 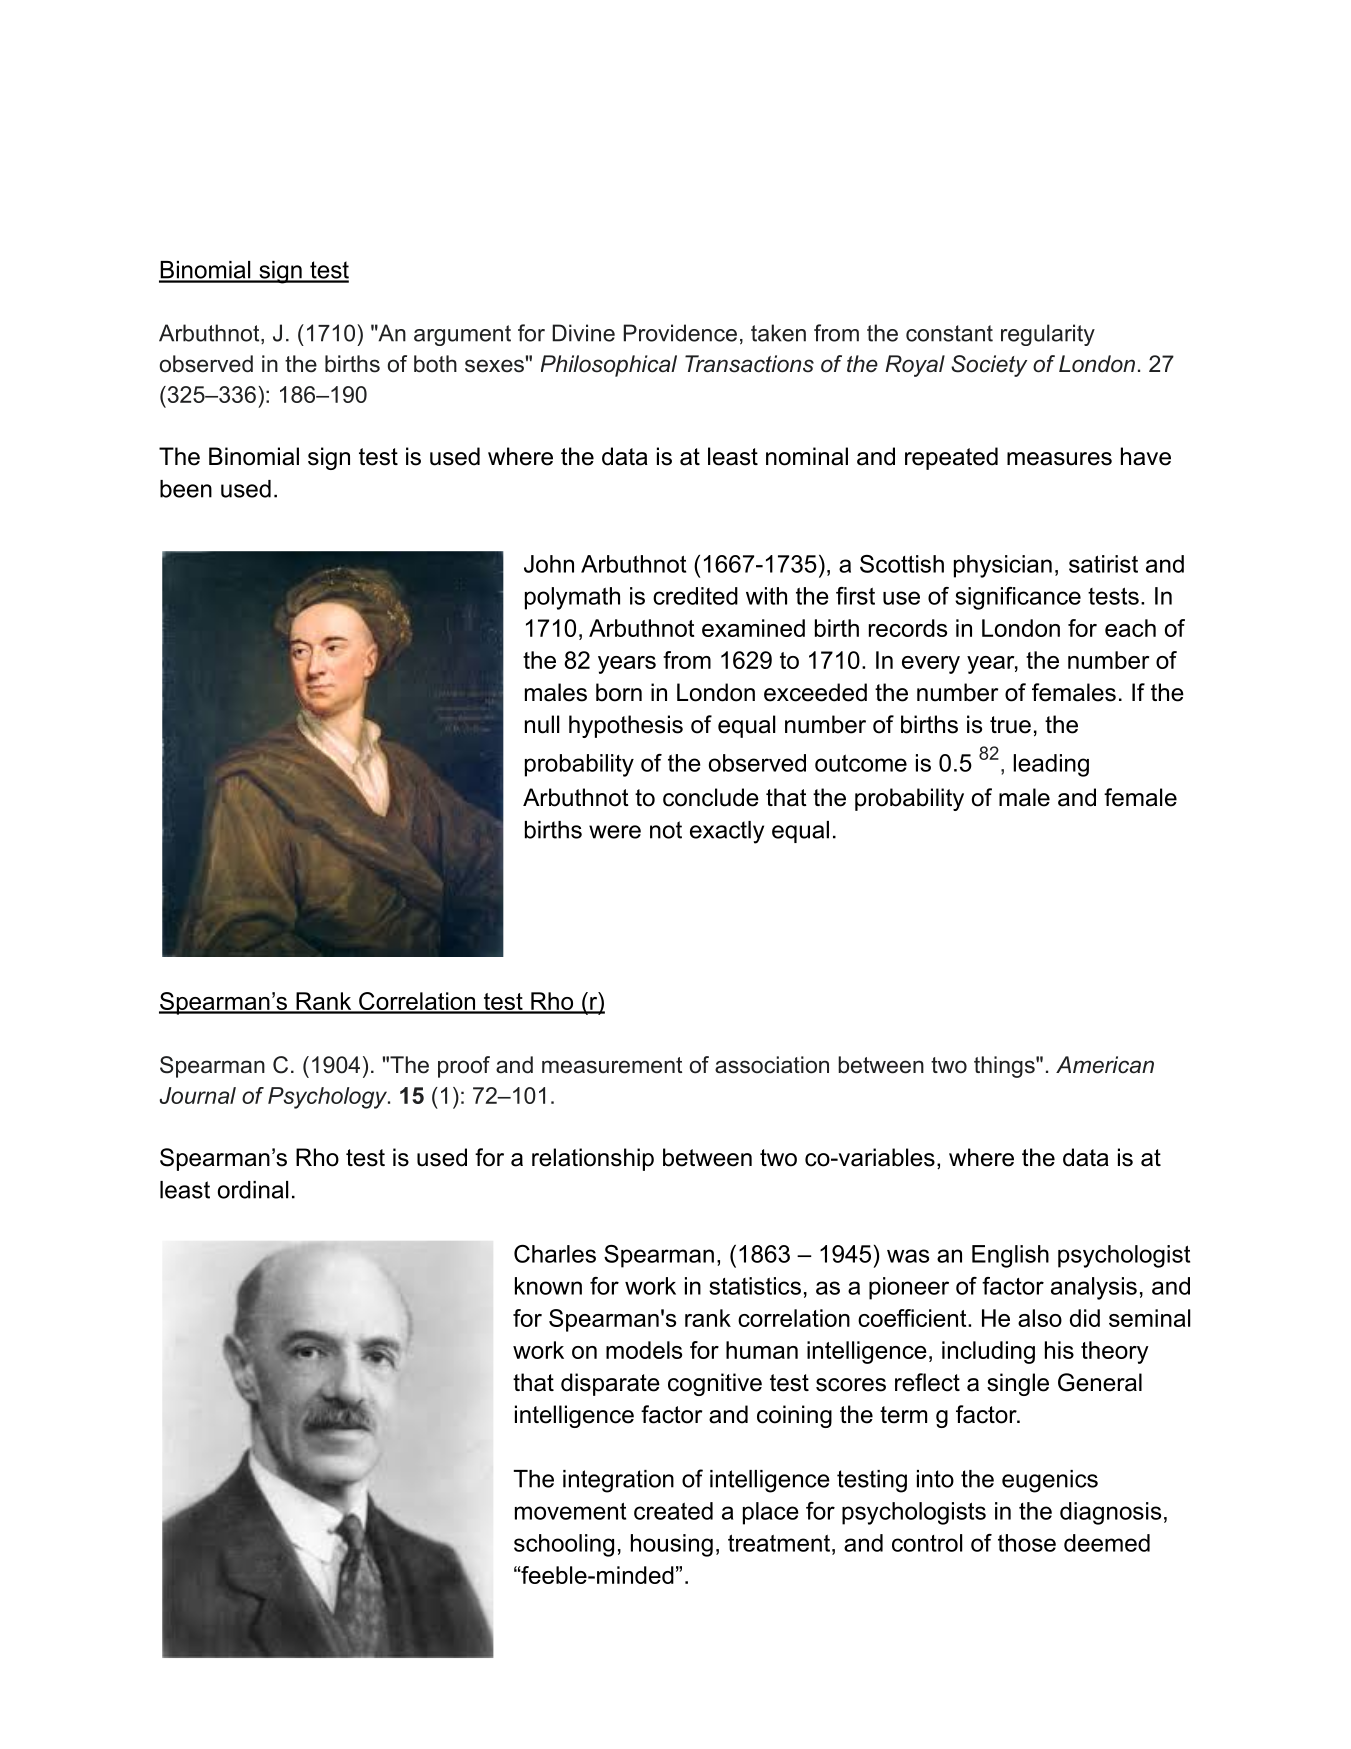 I want to click on American, so click(x=1105, y=1065).
